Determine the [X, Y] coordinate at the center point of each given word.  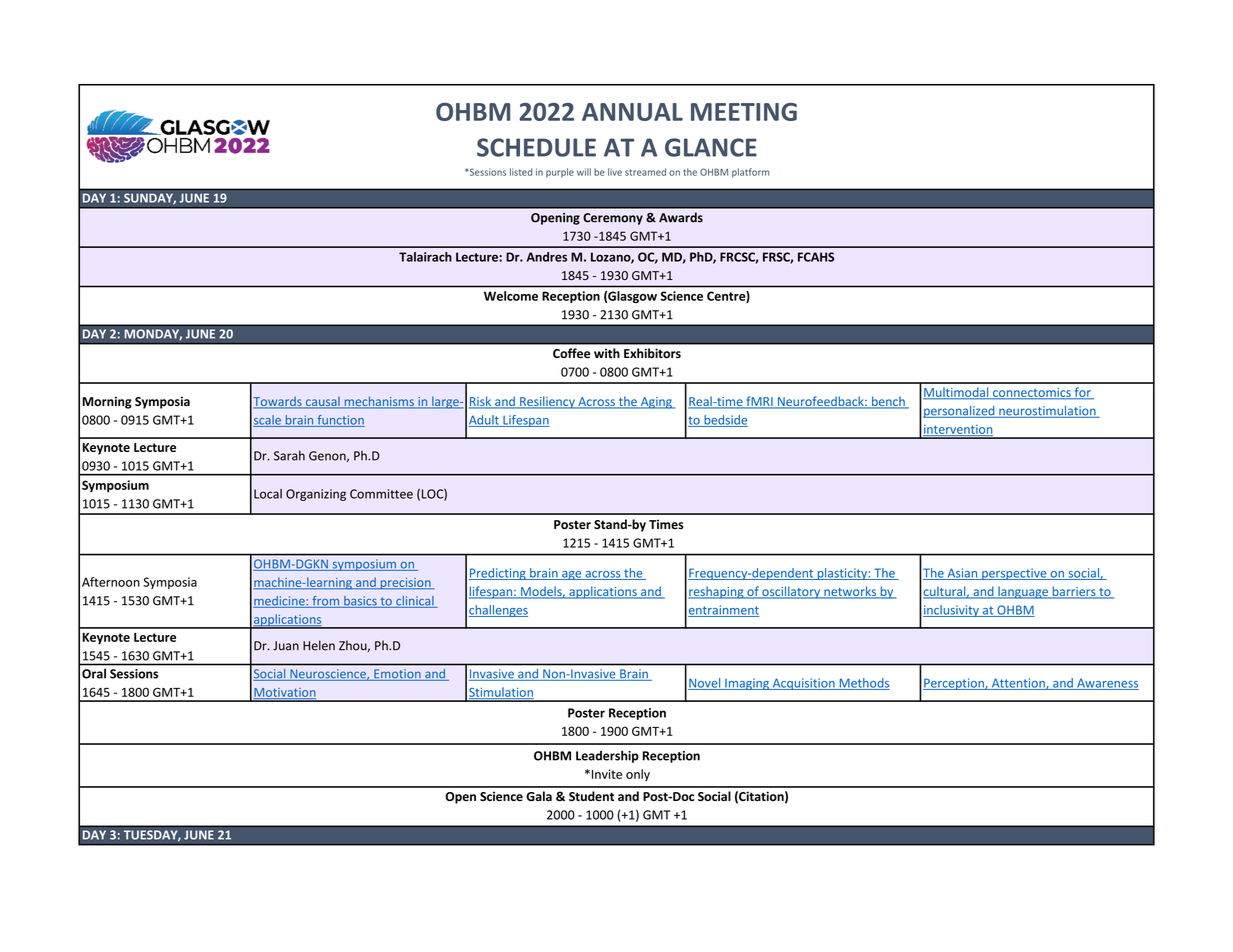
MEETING [744, 112]
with [607, 353]
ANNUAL [632, 112]
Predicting [498, 574]
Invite [605, 774]
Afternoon [111, 582]
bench [888, 402]
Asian [962, 574]
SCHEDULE [536, 147]
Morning [107, 402]
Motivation [284, 693]
